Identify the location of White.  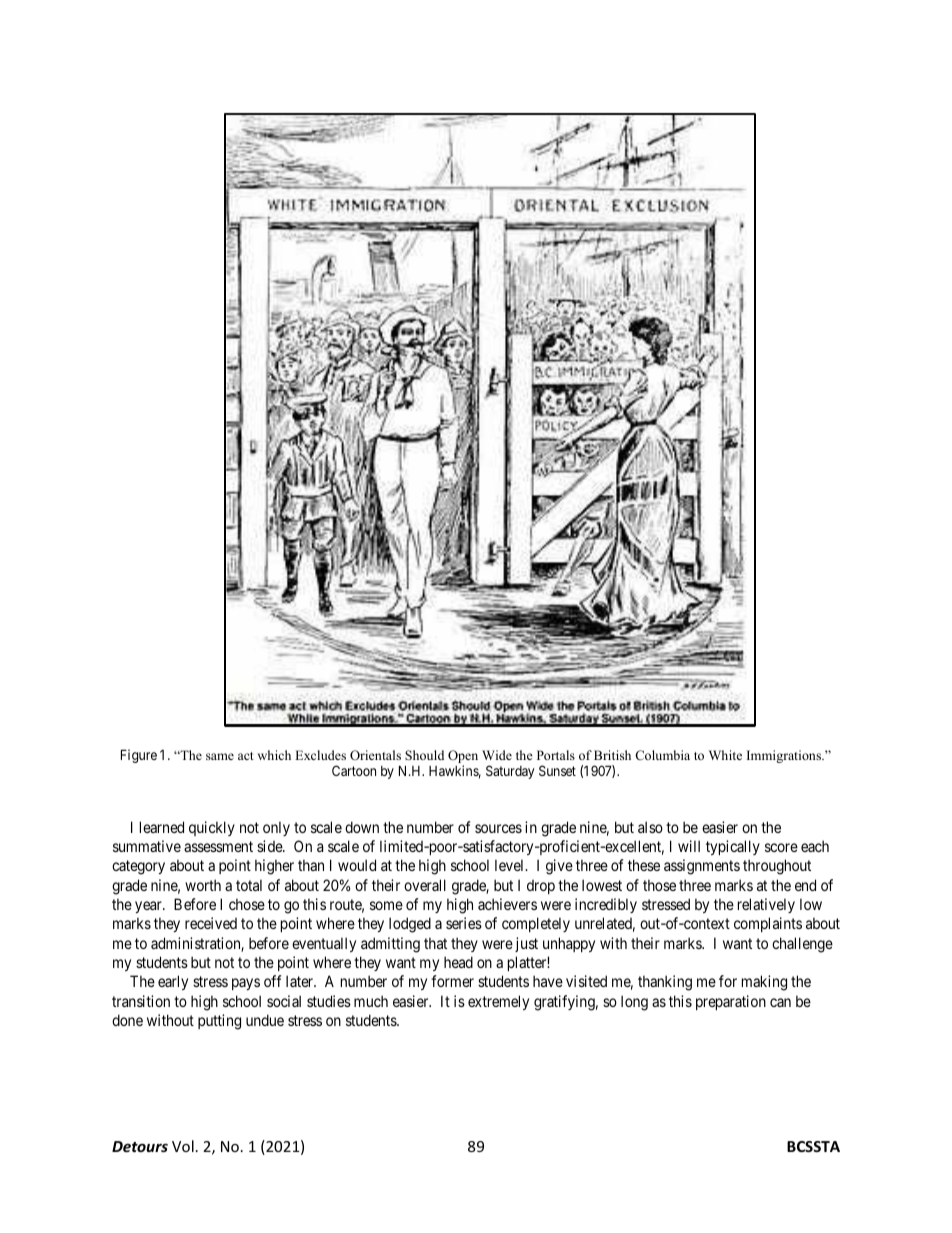
(725, 755).
